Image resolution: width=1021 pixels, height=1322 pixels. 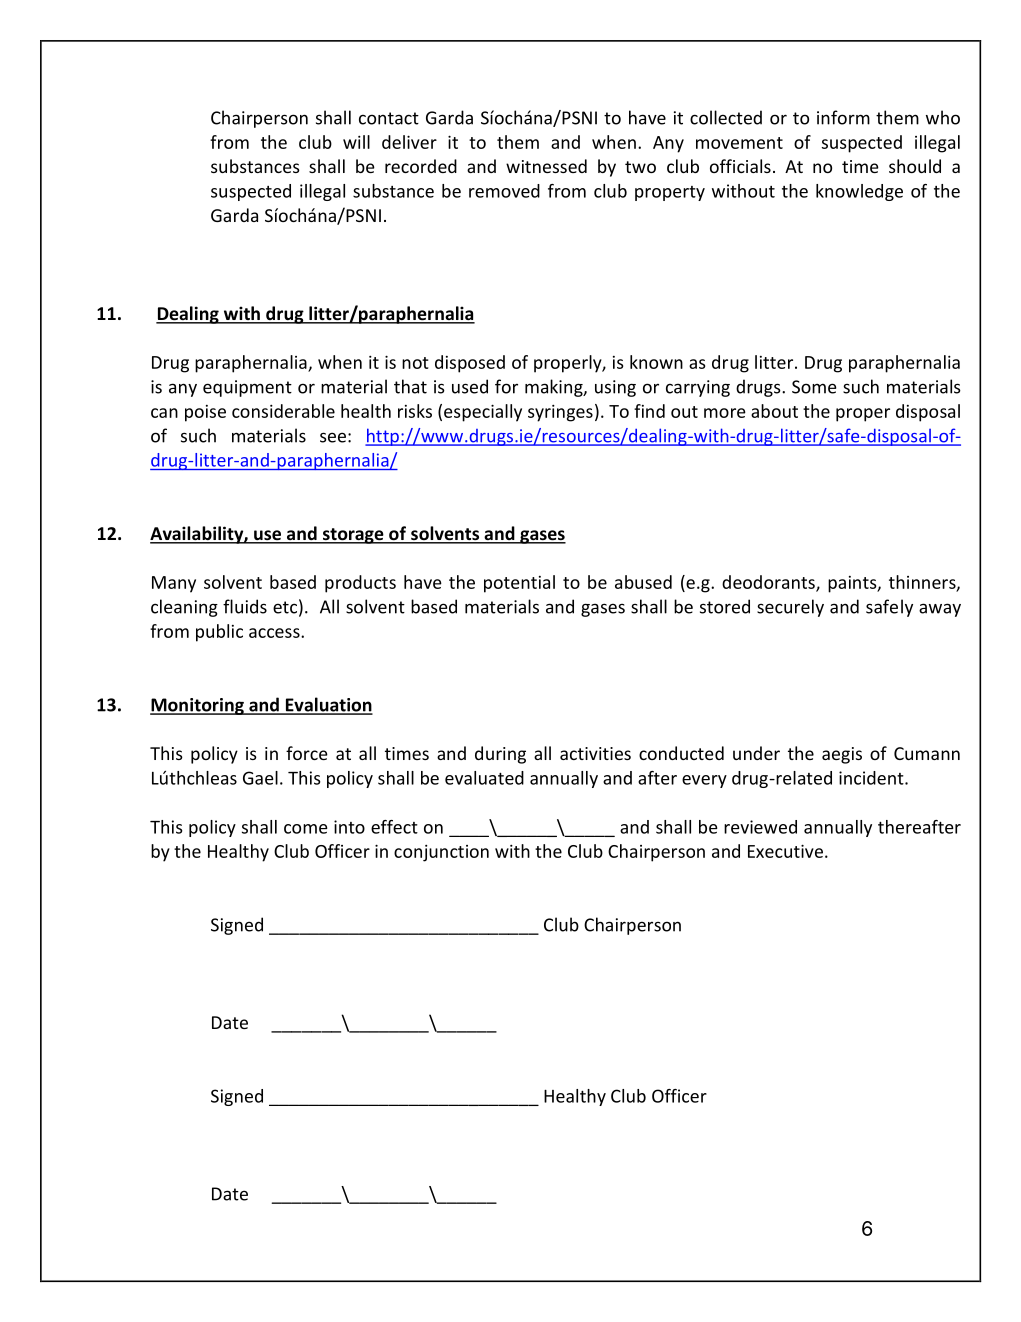 I want to click on come, so click(x=306, y=829).
